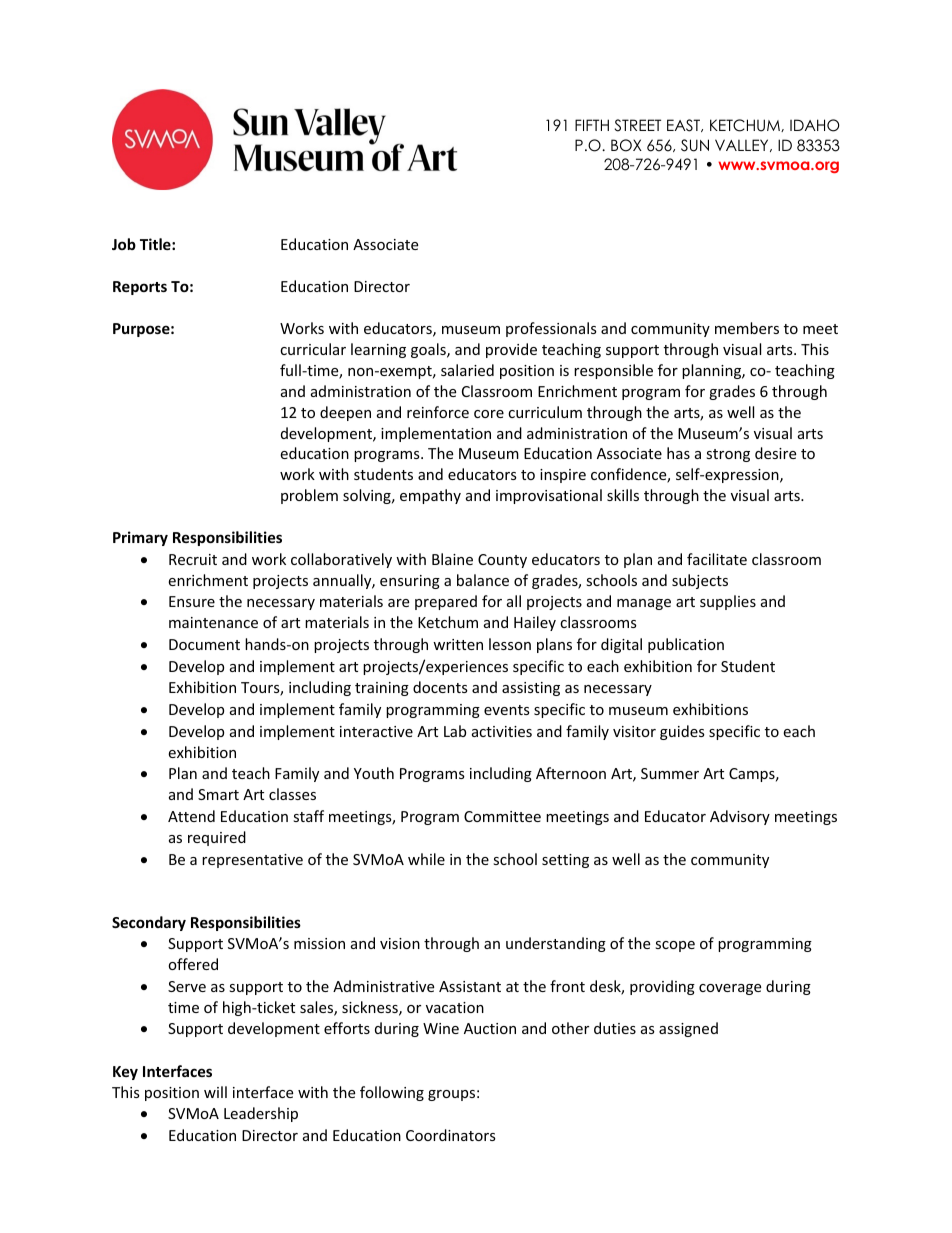 This image has height=1233, width=952. I want to click on Coordinators, so click(451, 1135).
